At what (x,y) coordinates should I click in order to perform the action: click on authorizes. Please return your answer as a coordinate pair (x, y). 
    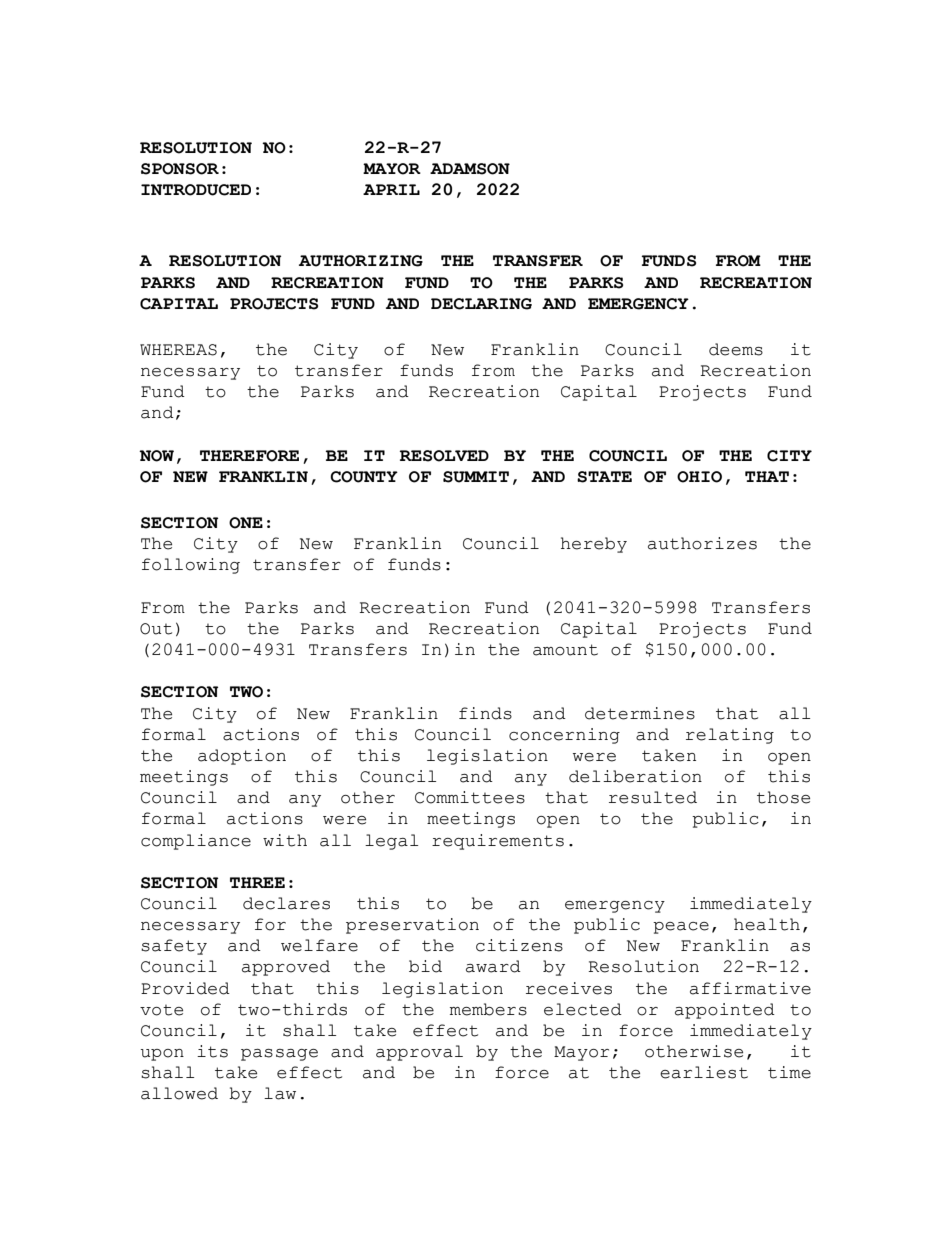
    Looking at the image, I should click on (702, 543).
